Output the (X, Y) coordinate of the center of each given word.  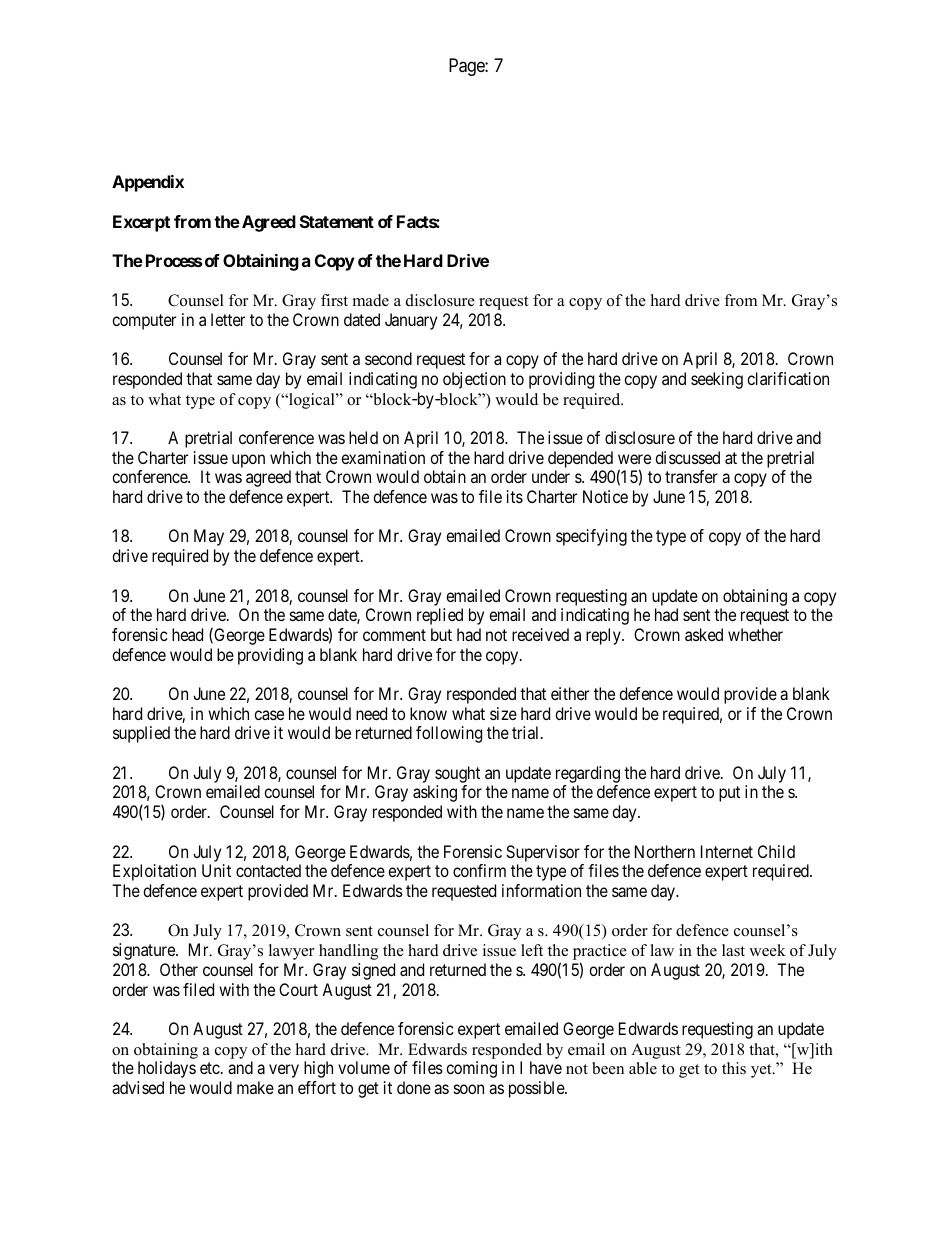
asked (704, 634)
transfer (691, 476)
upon (248, 461)
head (187, 634)
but (441, 634)
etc (210, 1068)
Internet (727, 851)
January (411, 321)
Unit (216, 870)
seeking (717, 380)
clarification (788, 378)
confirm (479, 870)
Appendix (148, 183)
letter (228, 319)
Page (467, 67)
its (515, 496)
